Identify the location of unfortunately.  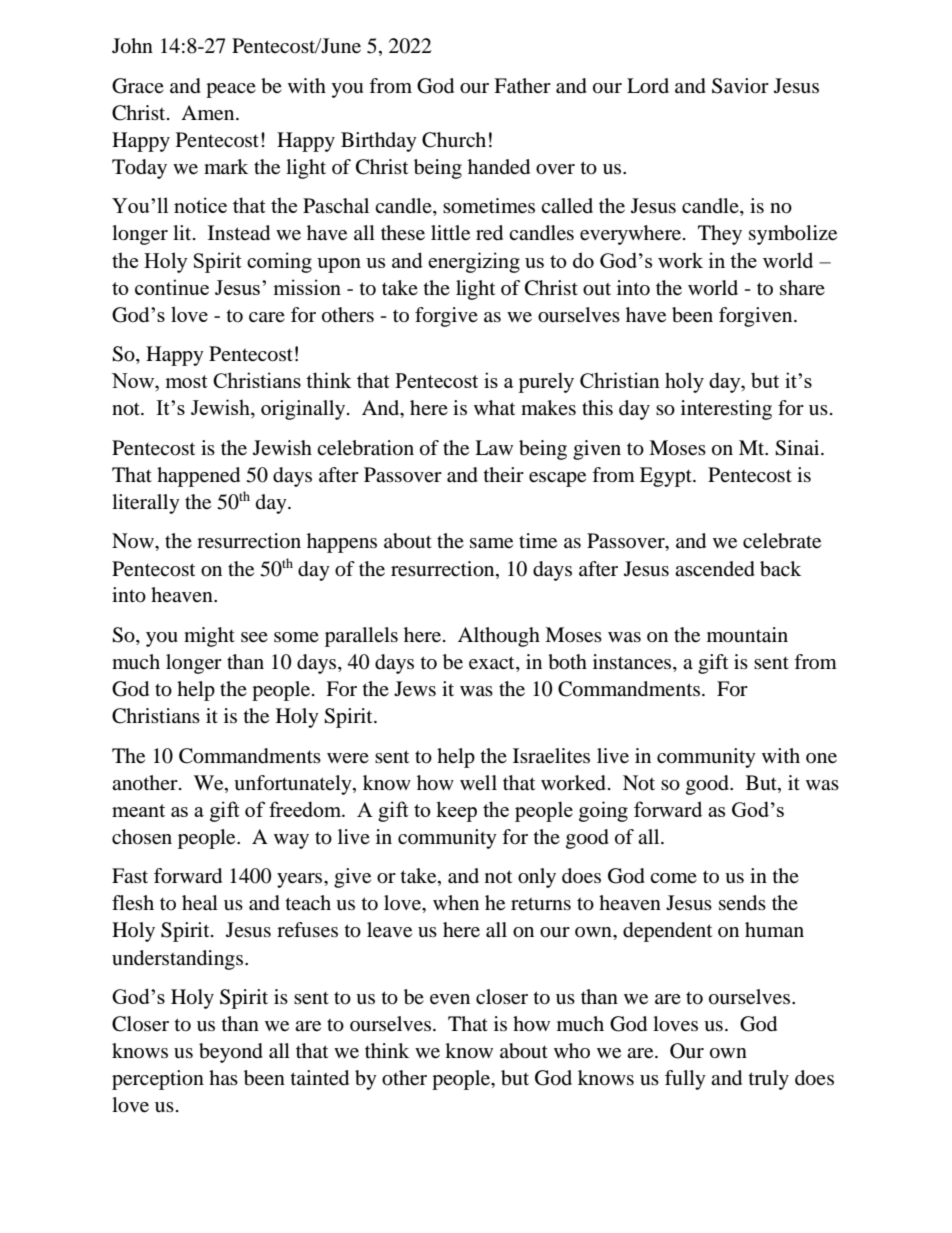
(294, 785).
